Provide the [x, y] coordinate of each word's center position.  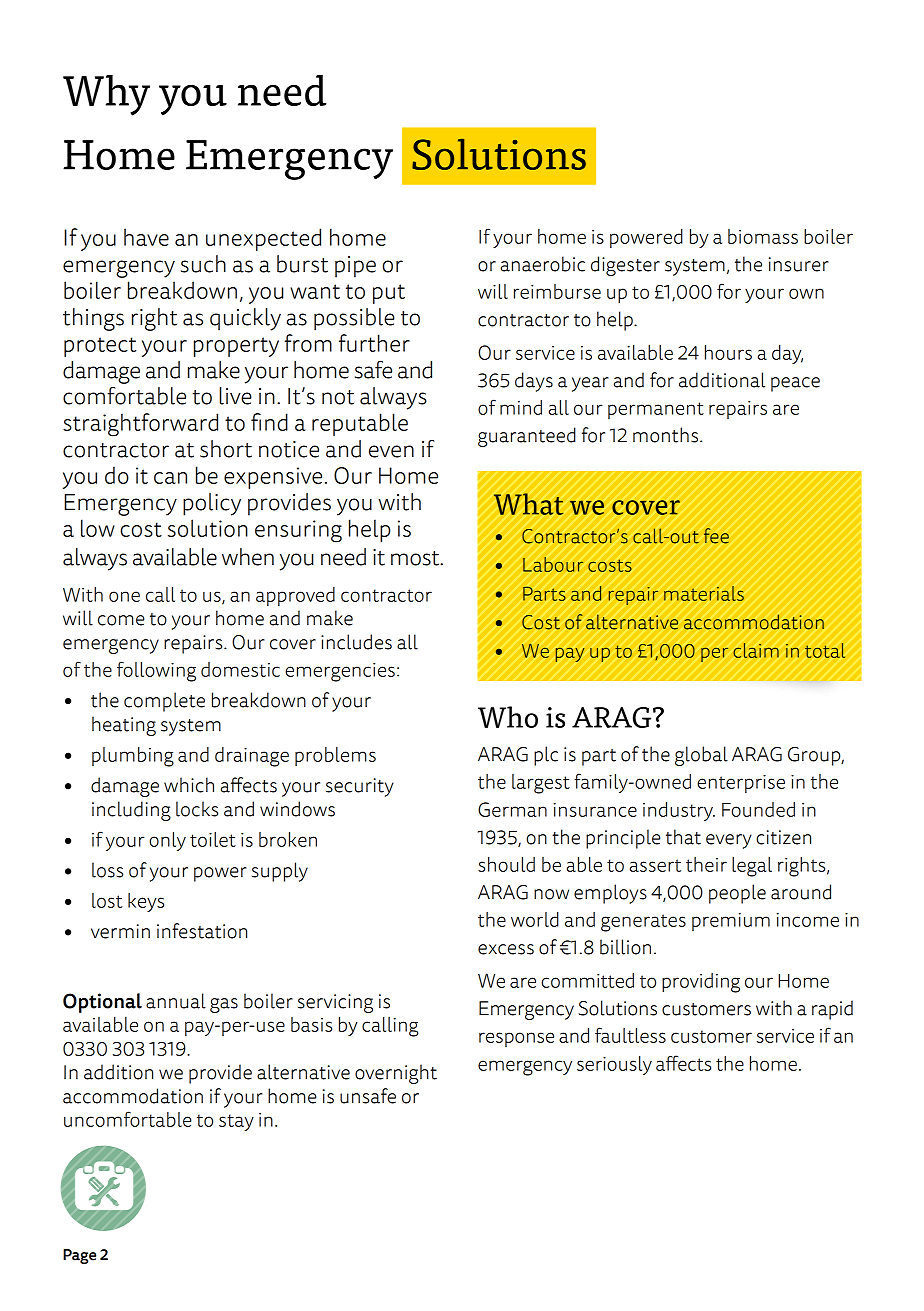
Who [508, 717]
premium [731, 922]
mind [521, 407]
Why [106, 95]
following [156, 671]
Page [79, 1256]
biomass [763, 236]
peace [795, 384]
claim [756, 650]
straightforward [140, 425]
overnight [396, 1074]
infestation [202, 931]
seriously [614, 1065]
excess [506, 949]
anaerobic [543, 264]
